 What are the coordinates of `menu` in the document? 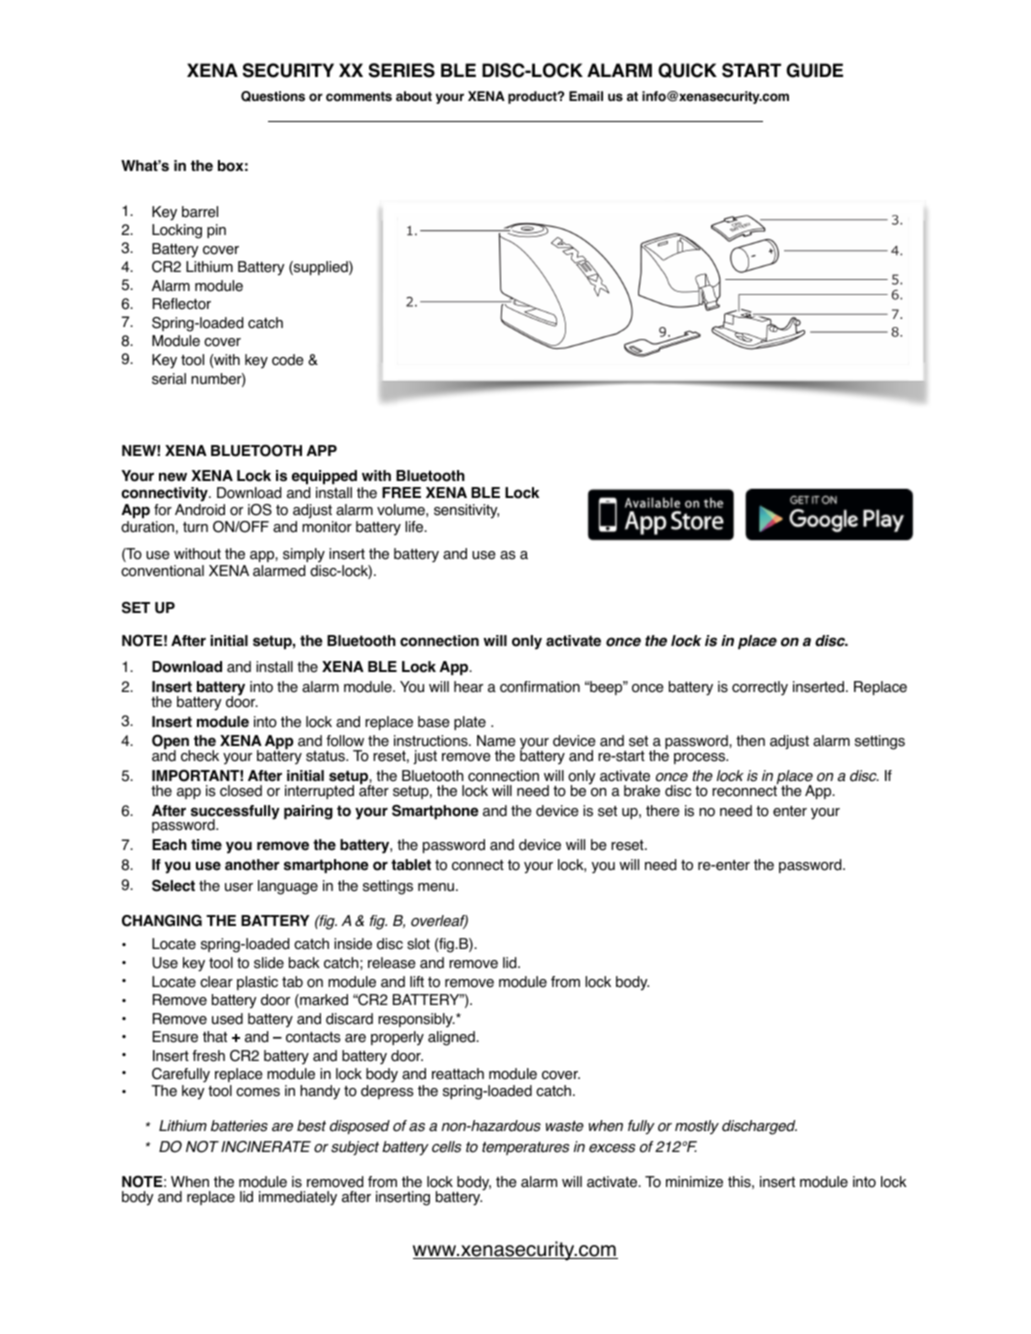 It's located at (436, 887).
